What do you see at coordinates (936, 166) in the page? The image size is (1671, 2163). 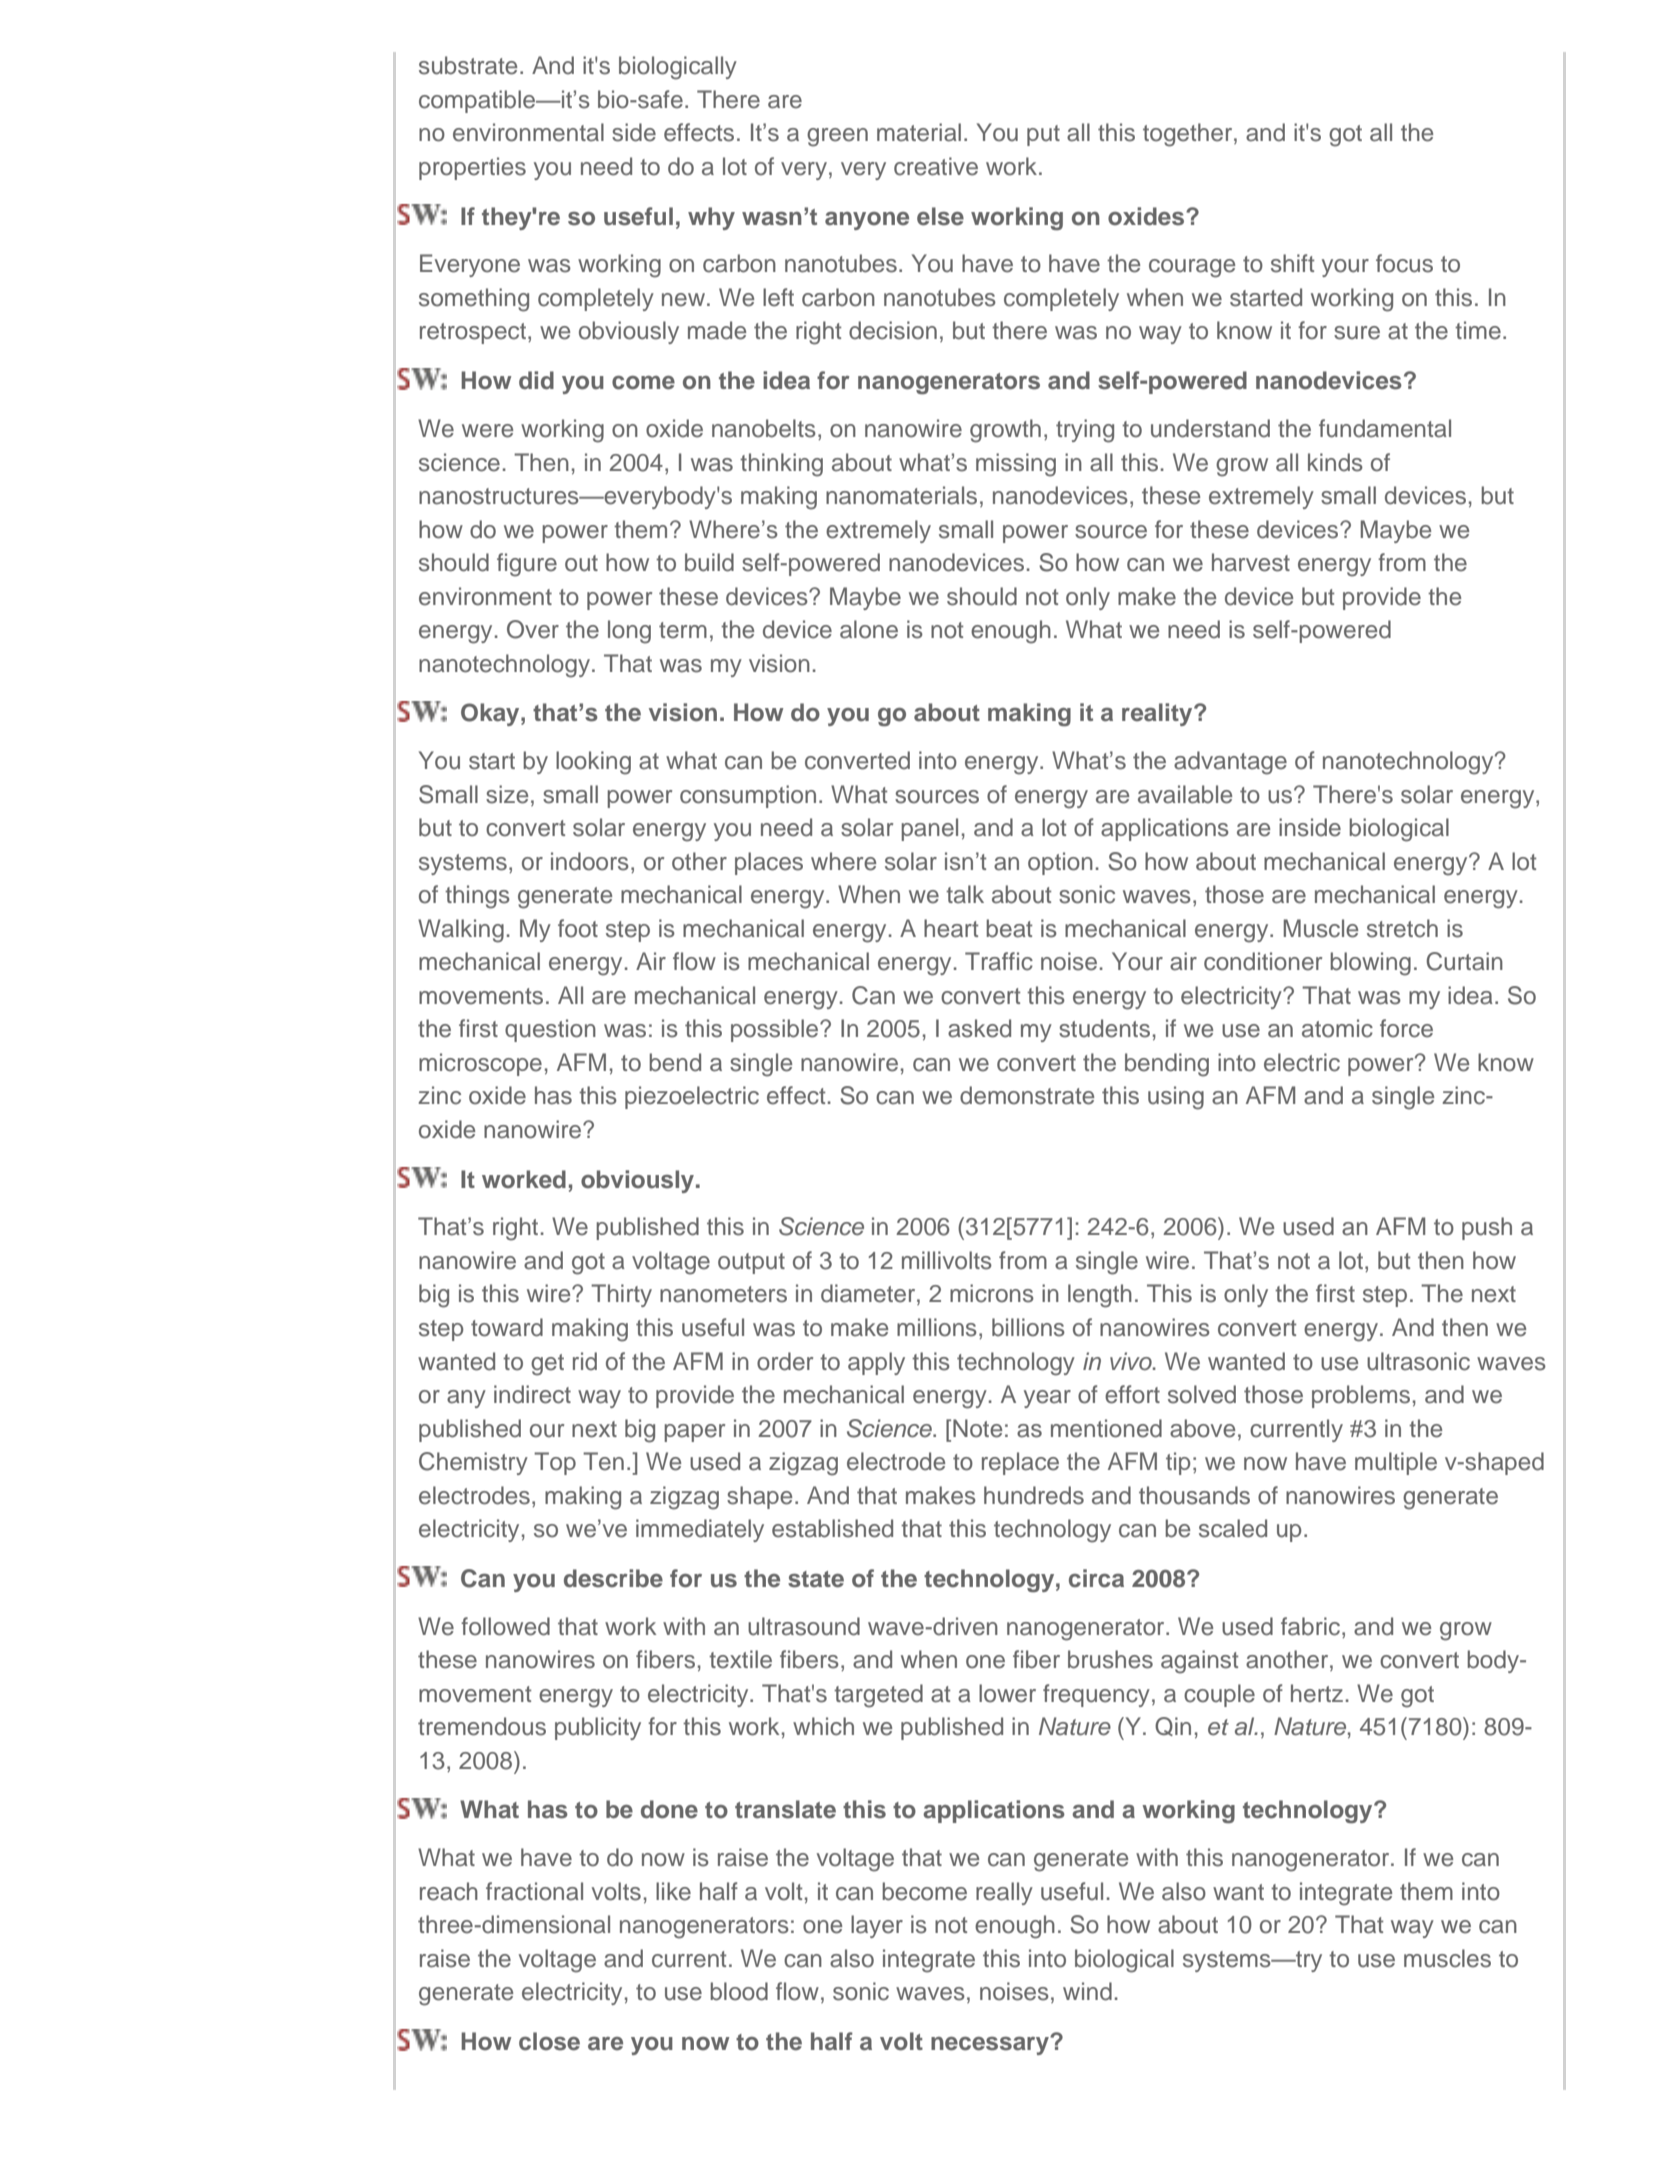 I see `creative` at bounding box center [936, 166].
